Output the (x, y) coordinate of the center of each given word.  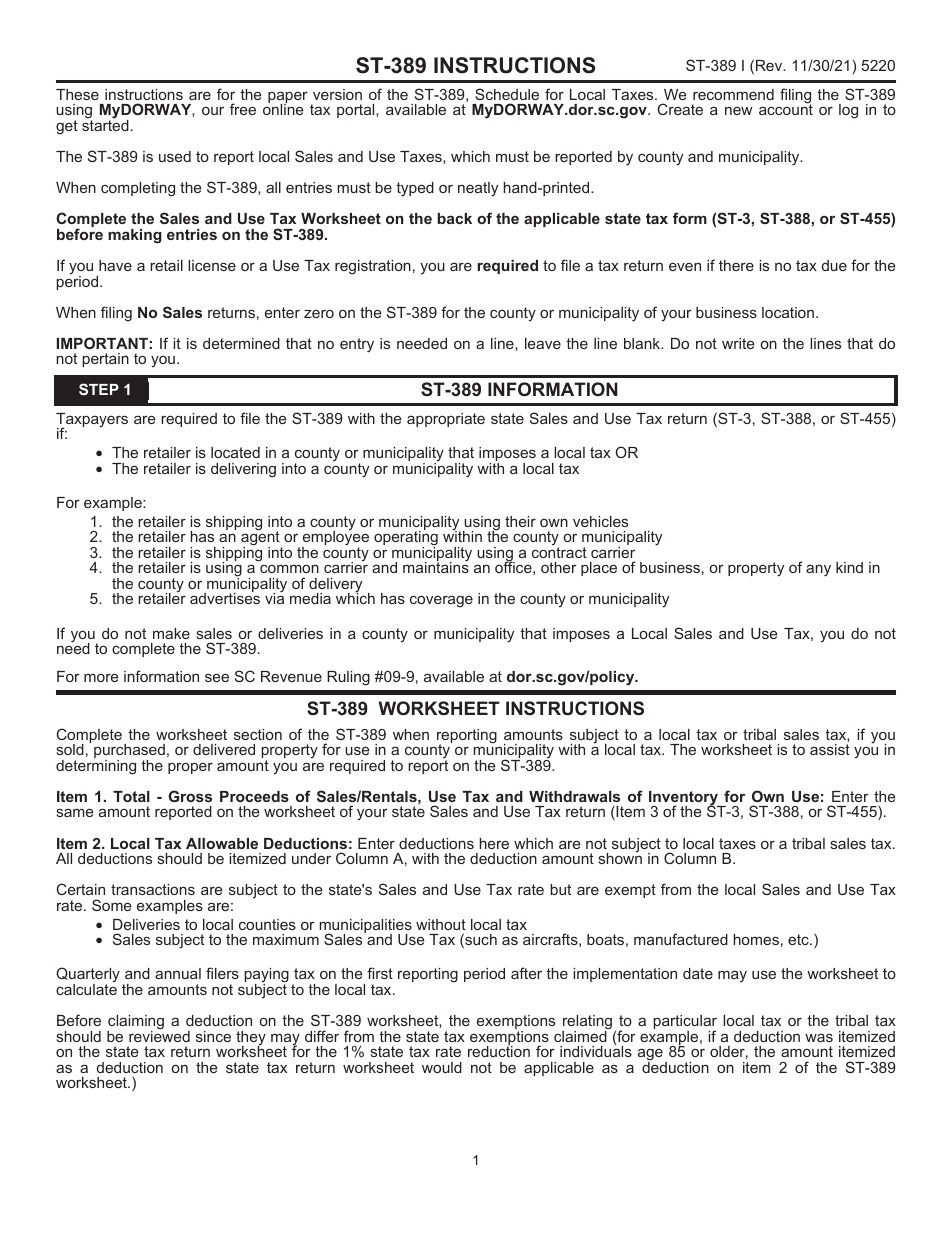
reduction (499, 1050)
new (738, 111)
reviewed (159, 1035)
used (175, 156)
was (819, 1037)
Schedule (507, 94)
